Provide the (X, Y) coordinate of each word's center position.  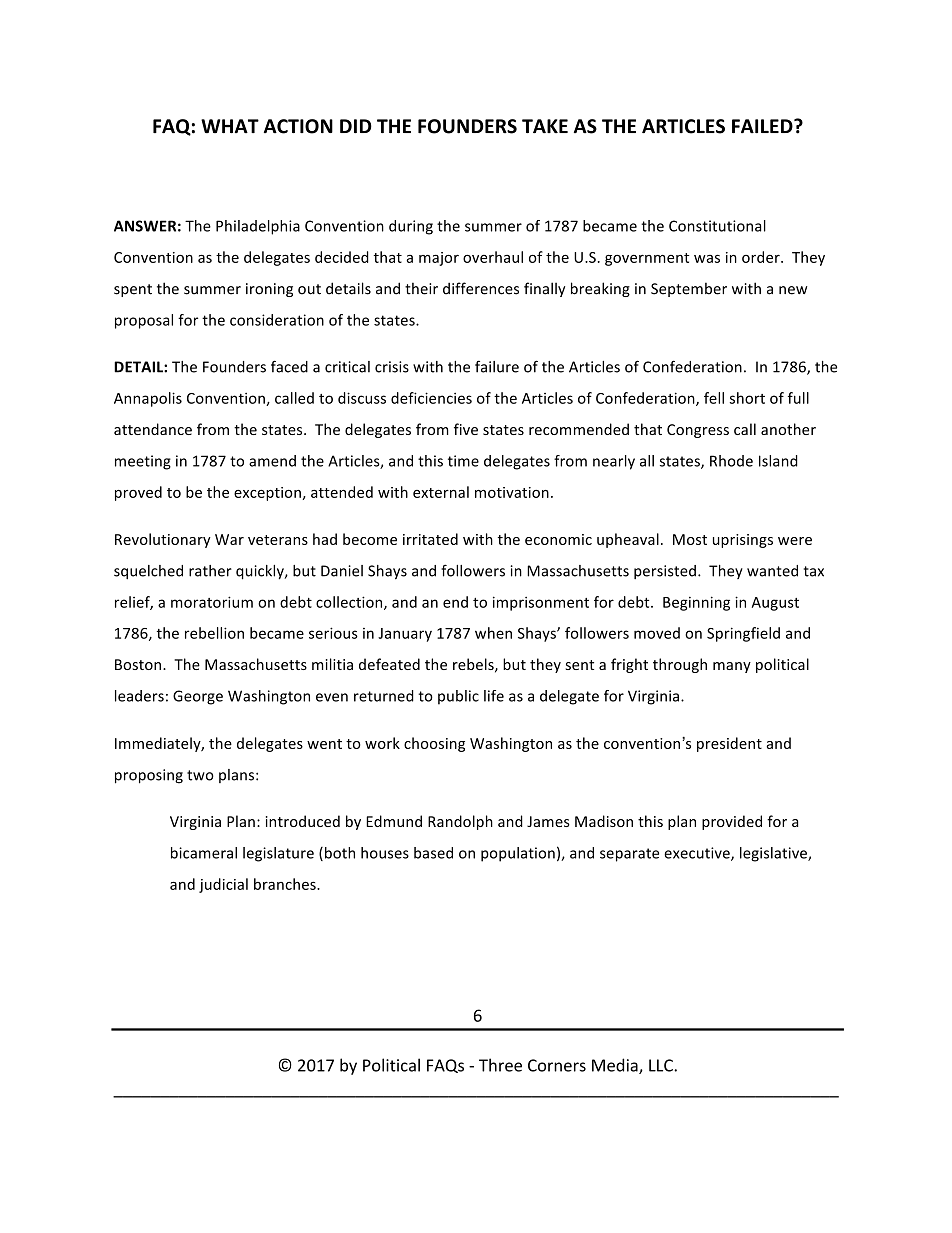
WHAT (230, 126)
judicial (223, 885)
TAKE (545, 126)
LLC (662, 1065)
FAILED (763, 126)
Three (500, 1065)
